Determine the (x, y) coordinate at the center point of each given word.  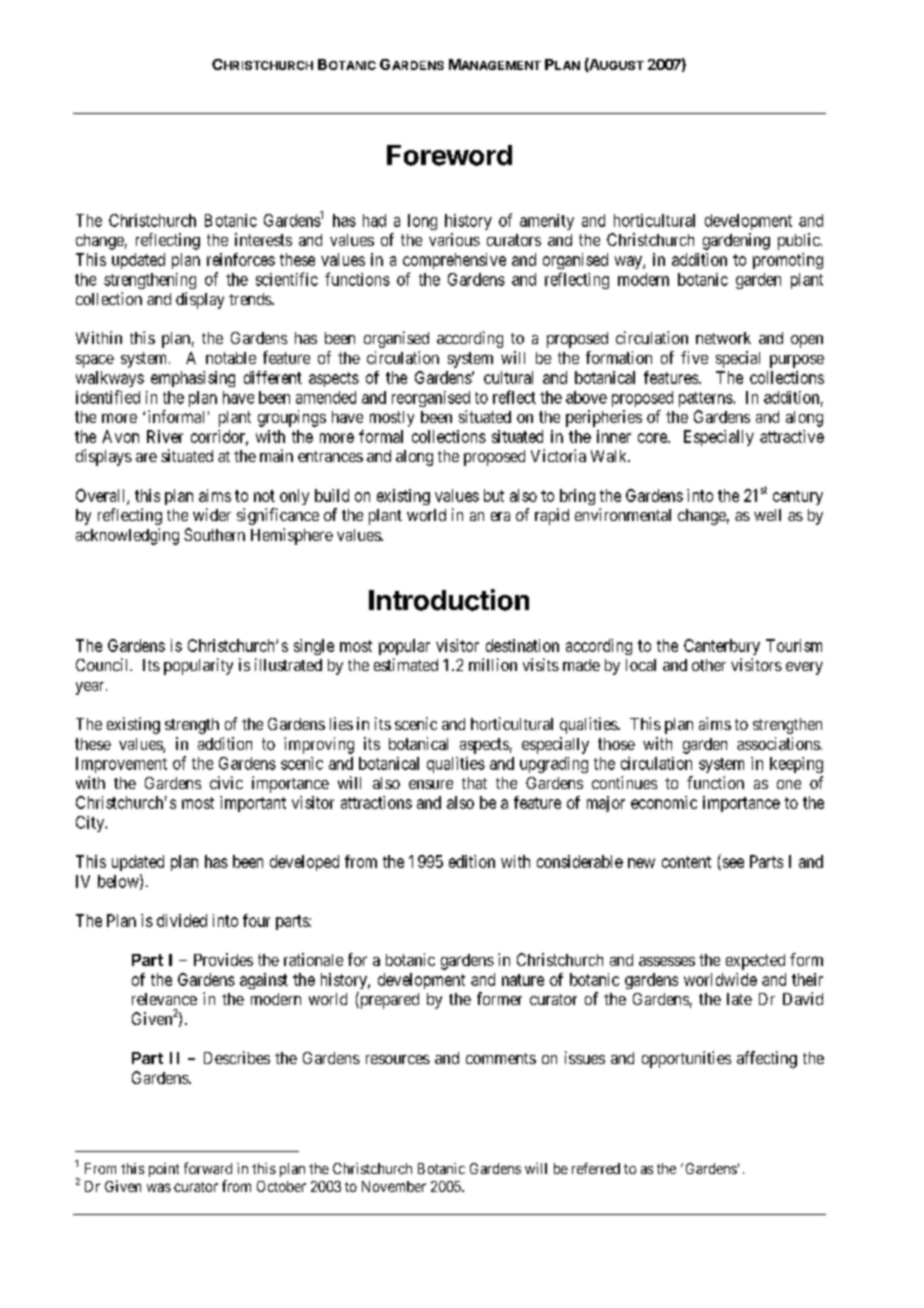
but (494, 495)
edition (472, 861)
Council (103, 664)
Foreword (449, 155)
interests (263, 239)
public (799, 241)
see (732, 864)
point (164, 1170)
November (394, 1186)
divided (182, 920)
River (165, 436)
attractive (792, 436)
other (709, 665)
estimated (406, 664)
